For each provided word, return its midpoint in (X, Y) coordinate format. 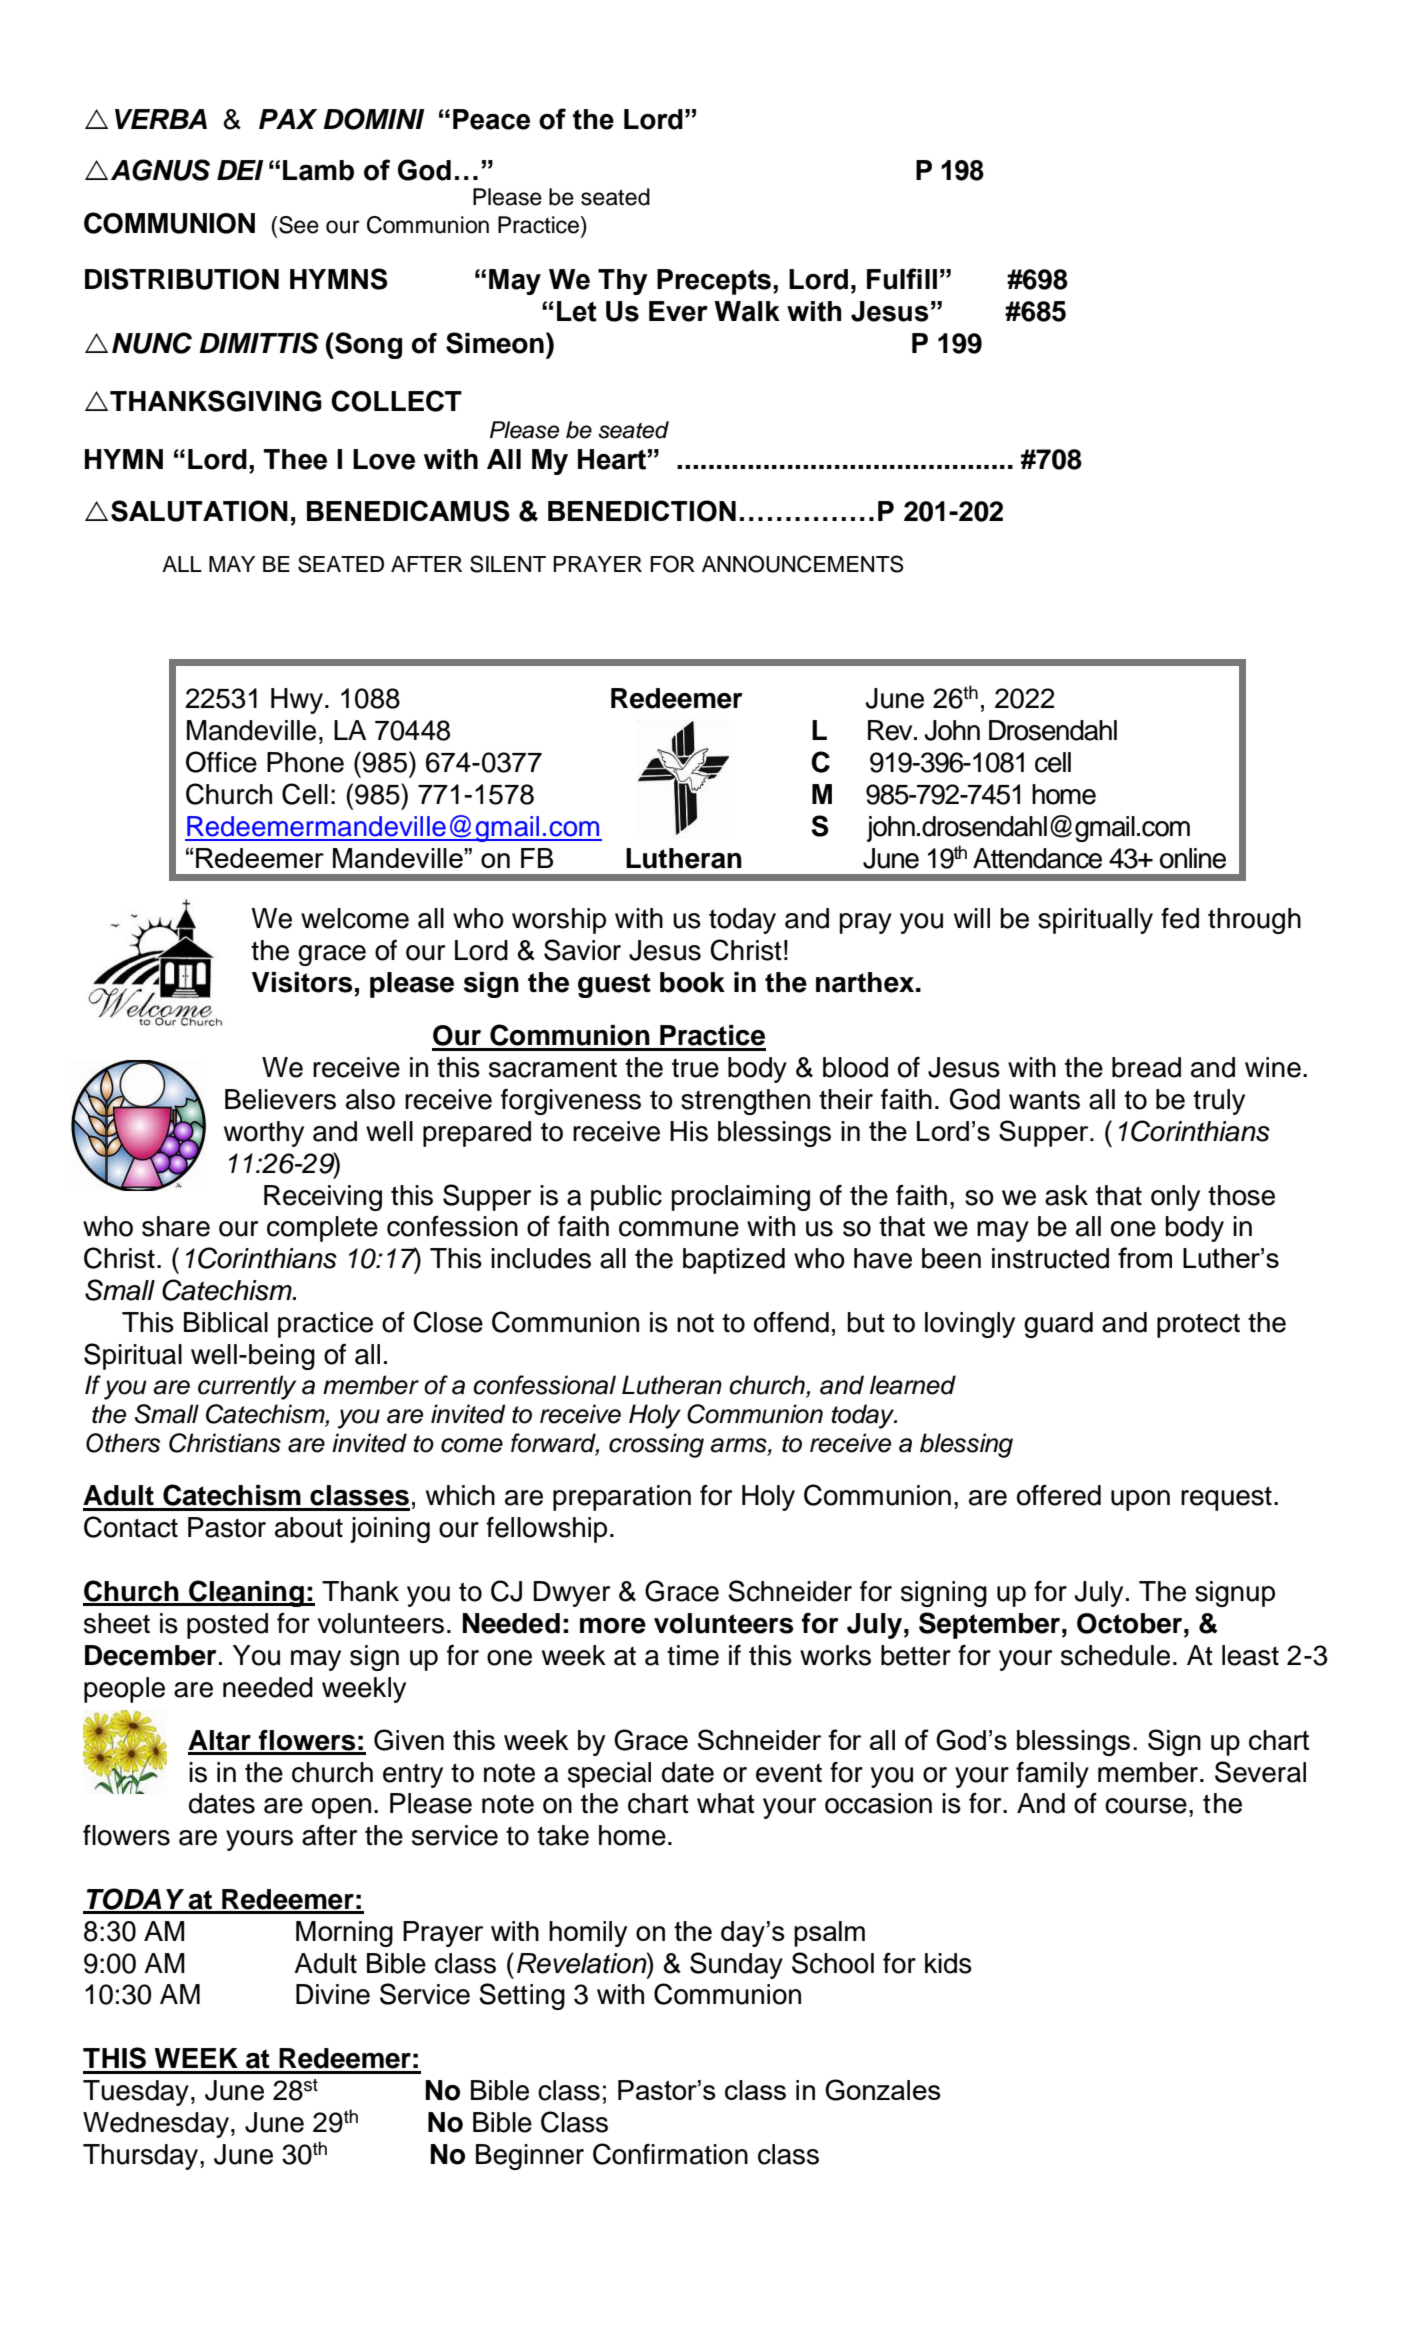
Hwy (297, 701)
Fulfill (902, 279)
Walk (747, 311)
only (1175, 1198)
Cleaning (246, 1593)
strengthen (745, 1102)
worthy (264, 1134)
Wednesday (156, 2125)
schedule (1115, 1655)
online (1193, 858)
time (693, 1655)
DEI (240, 170)
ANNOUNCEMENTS (802, 564)
